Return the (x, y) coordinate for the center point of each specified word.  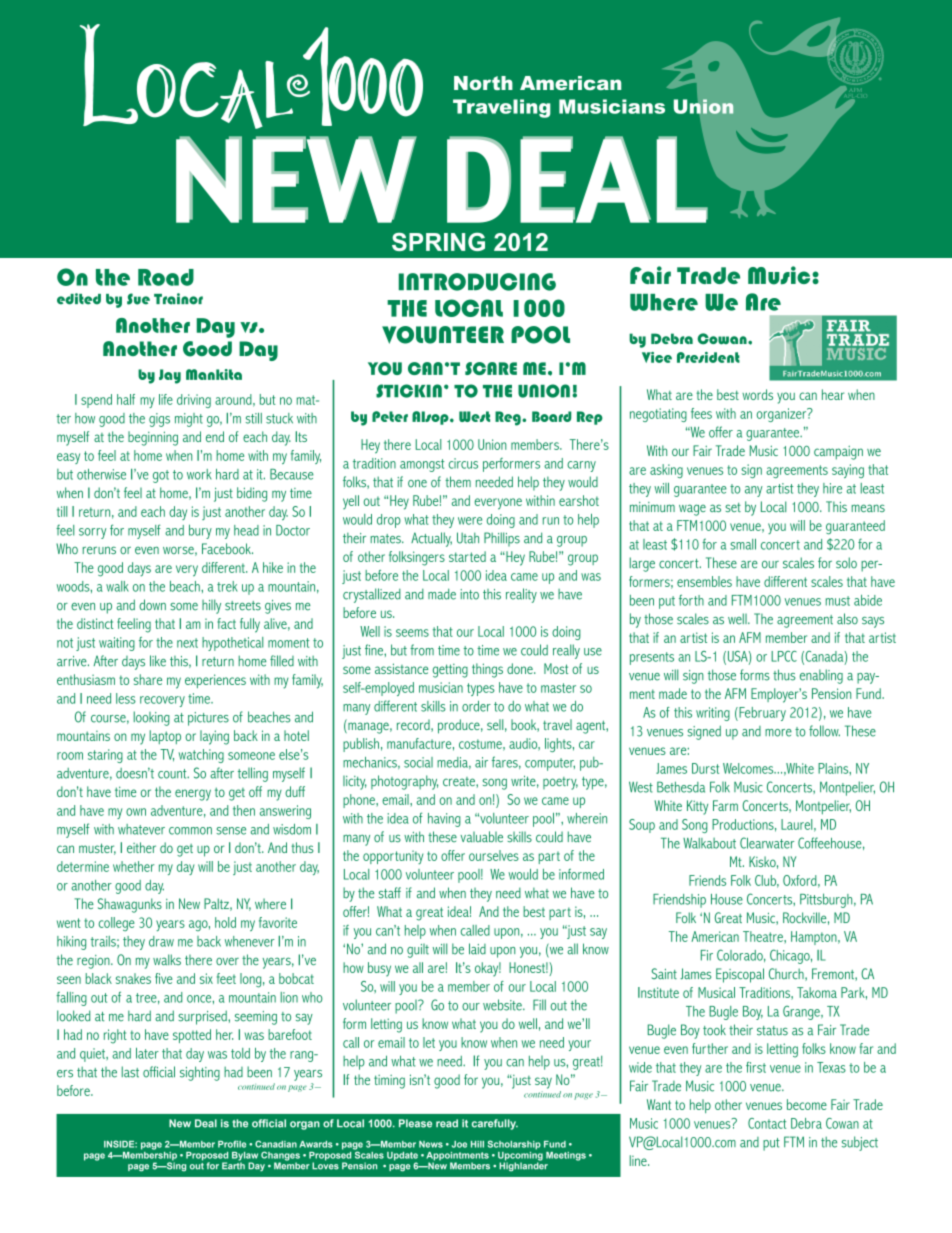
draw (161, 941)
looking (152, 718)
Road (166, 277)
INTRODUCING (477, 282)
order (476, 706)
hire (832, 488)
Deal (206, 1123)
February (761, 714)
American (715, 936)
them (458, 482)
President (708, 357)
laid (477, 949)
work (199, 474)
